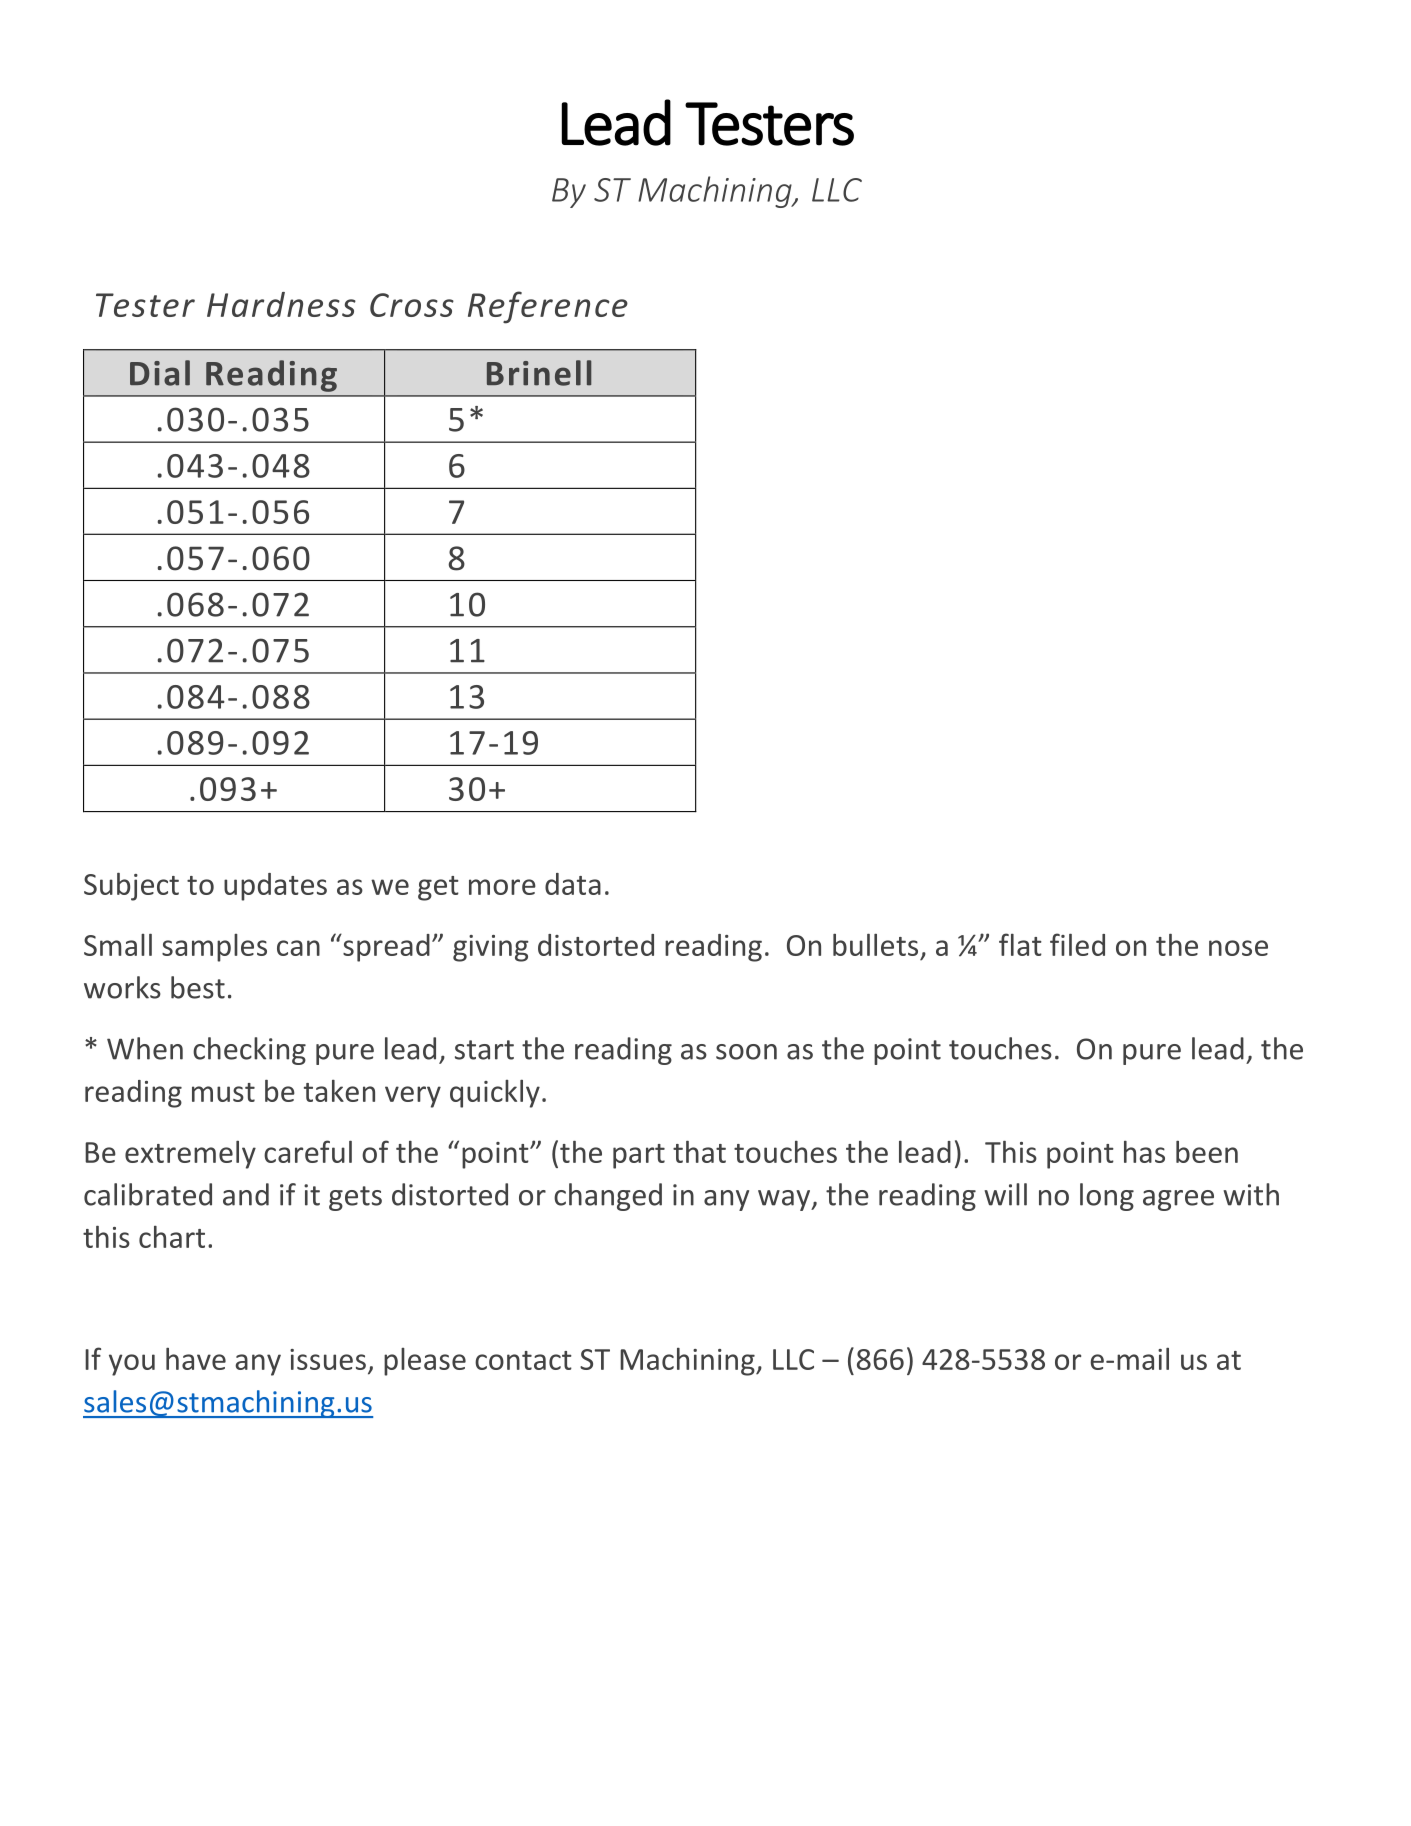 This image has height=1826, width=1411. I want to click on updates, so click(275, 887).
